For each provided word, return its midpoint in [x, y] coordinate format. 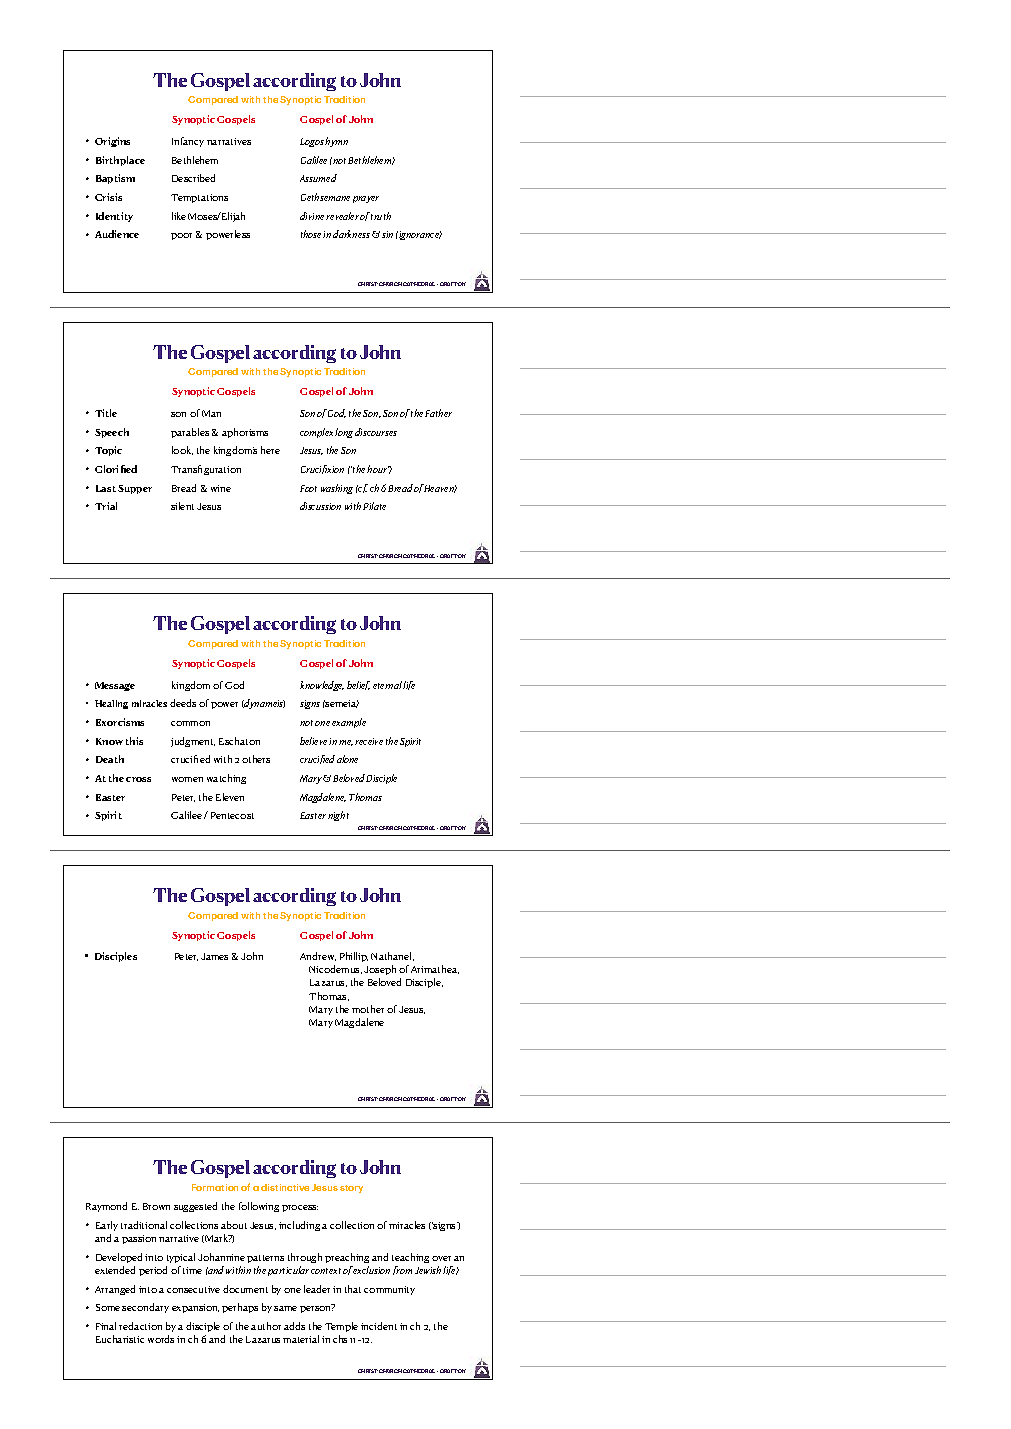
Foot [308, 488]
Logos [312, 142]
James [214, 956]
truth [381, 216]
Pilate [374, 506]
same [285, 1308]
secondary [145, 1308]
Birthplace [120, 161]
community [389, 1290]
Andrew [318, 956]
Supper [135, 489]
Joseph [380, 970]
